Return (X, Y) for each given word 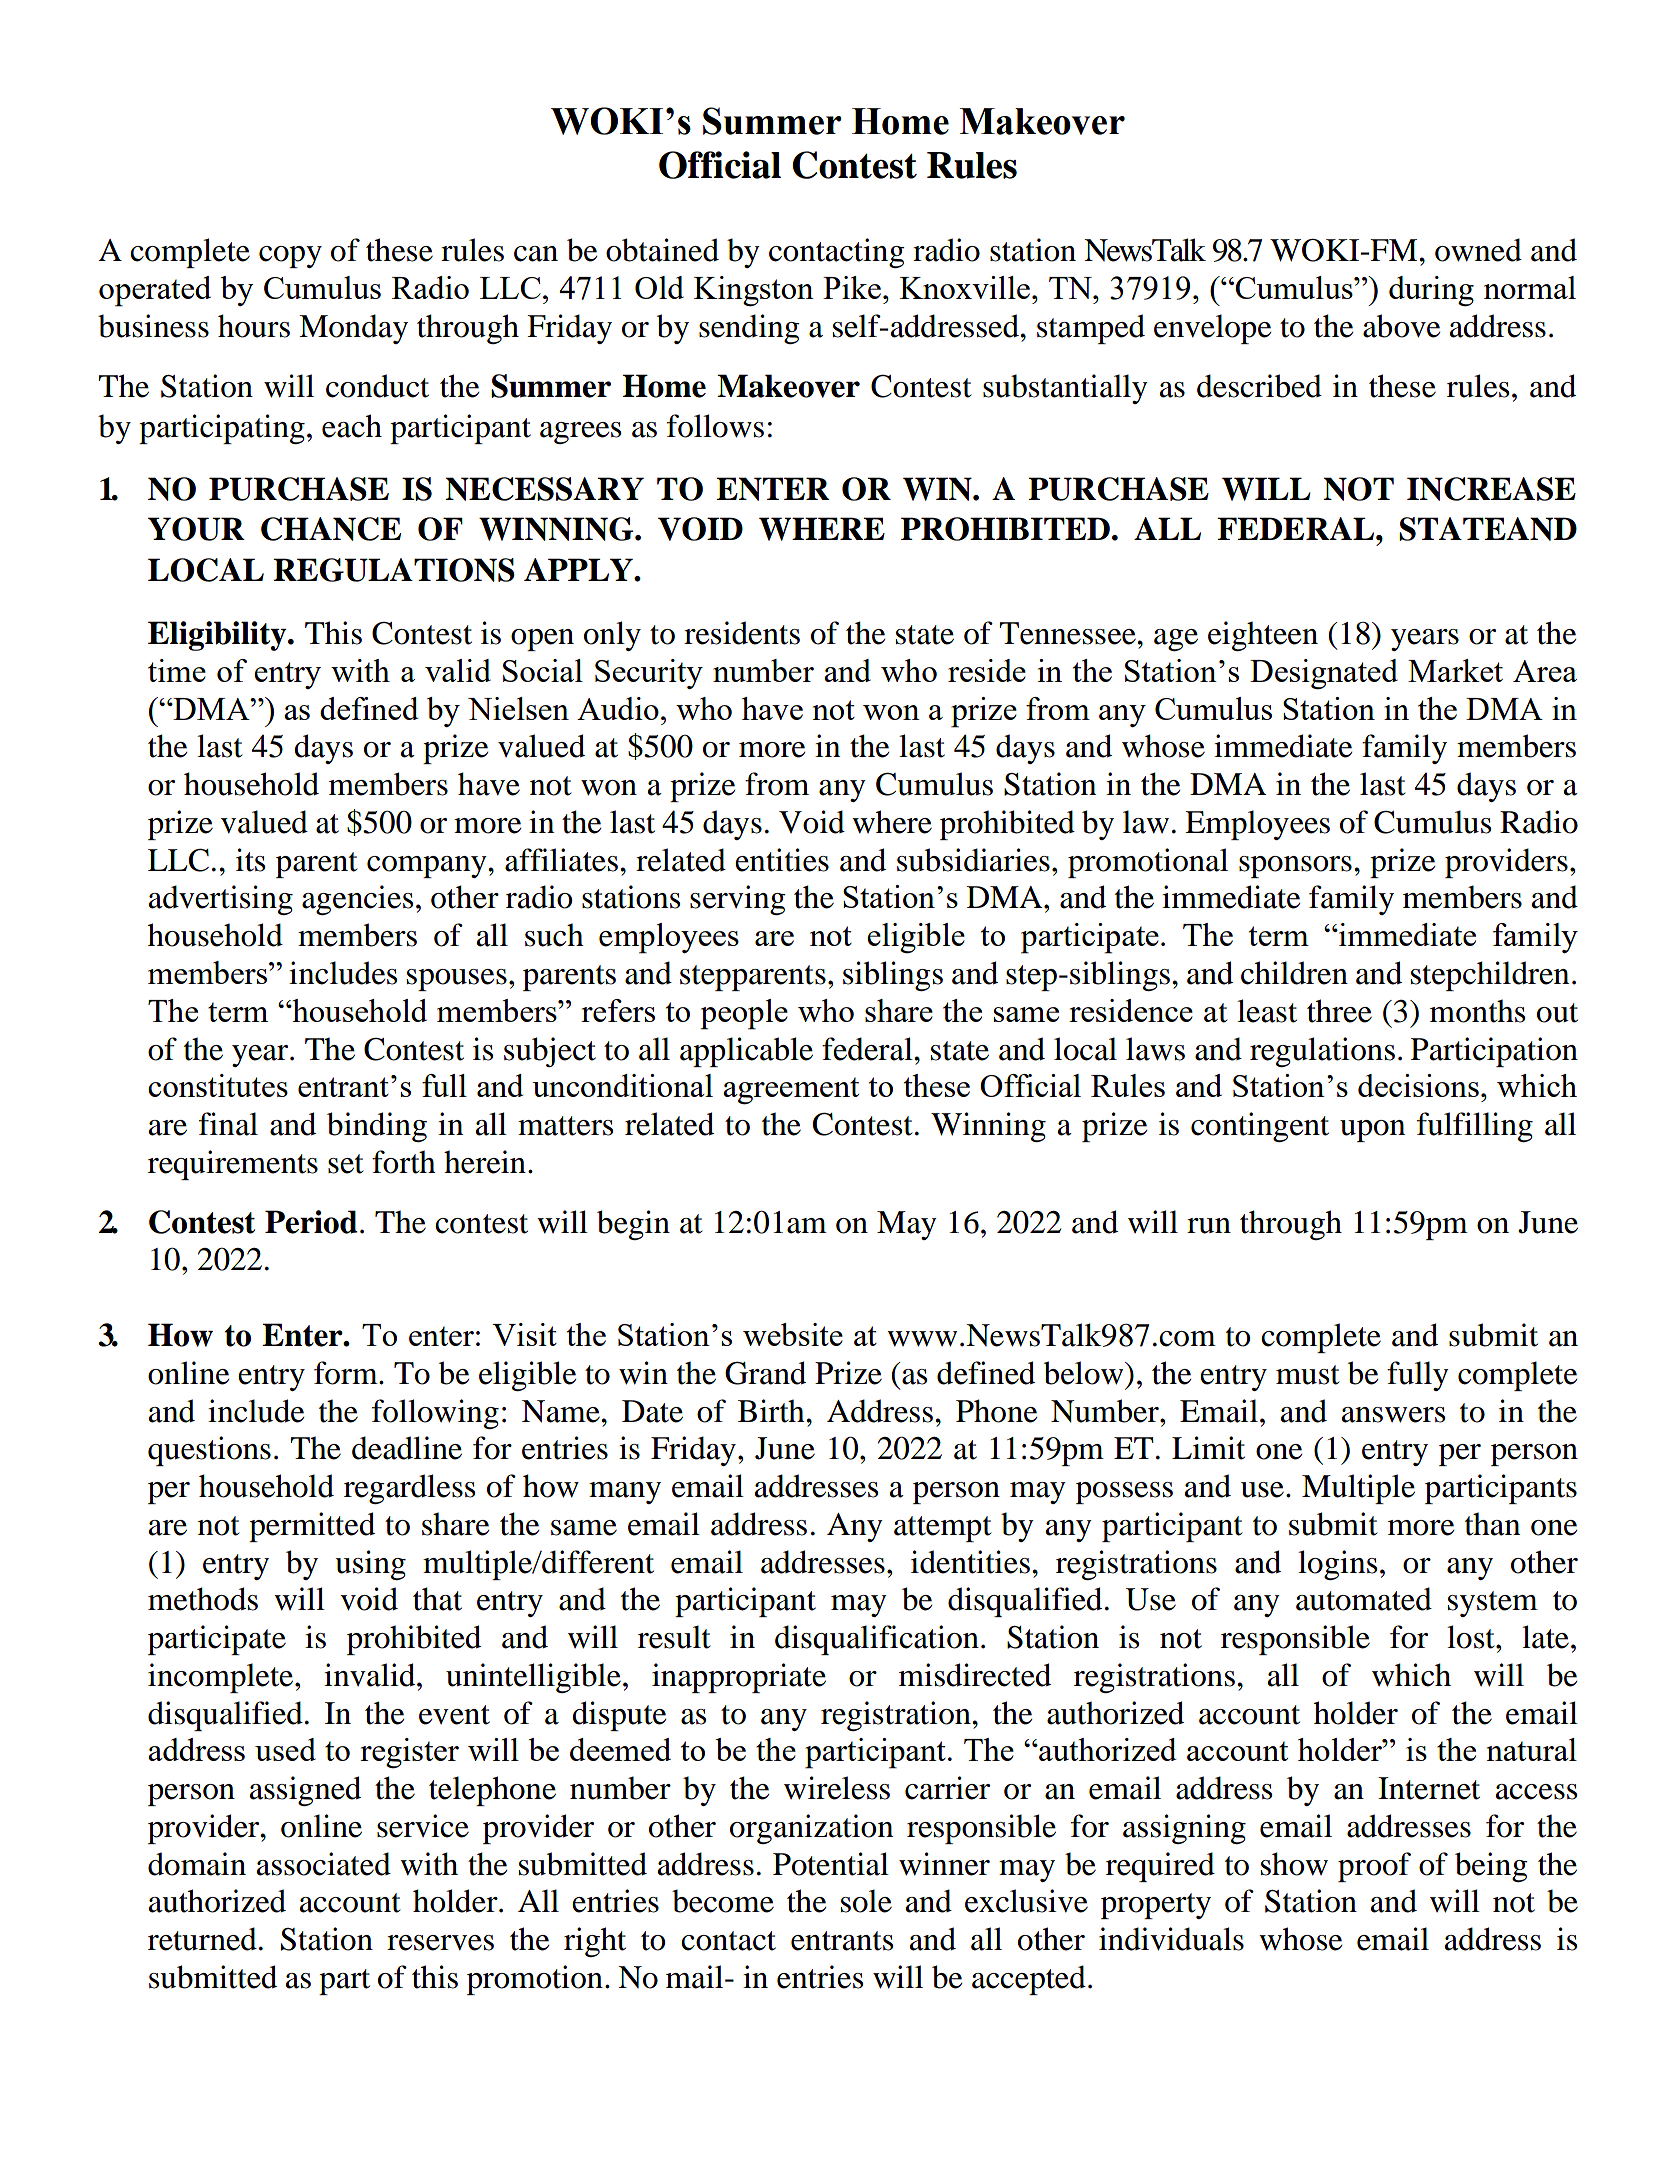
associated (324, 1864)
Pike (852, 287)
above (1401, 326)
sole (866, 1901)
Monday (353, 329)
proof (1374, 1867)
